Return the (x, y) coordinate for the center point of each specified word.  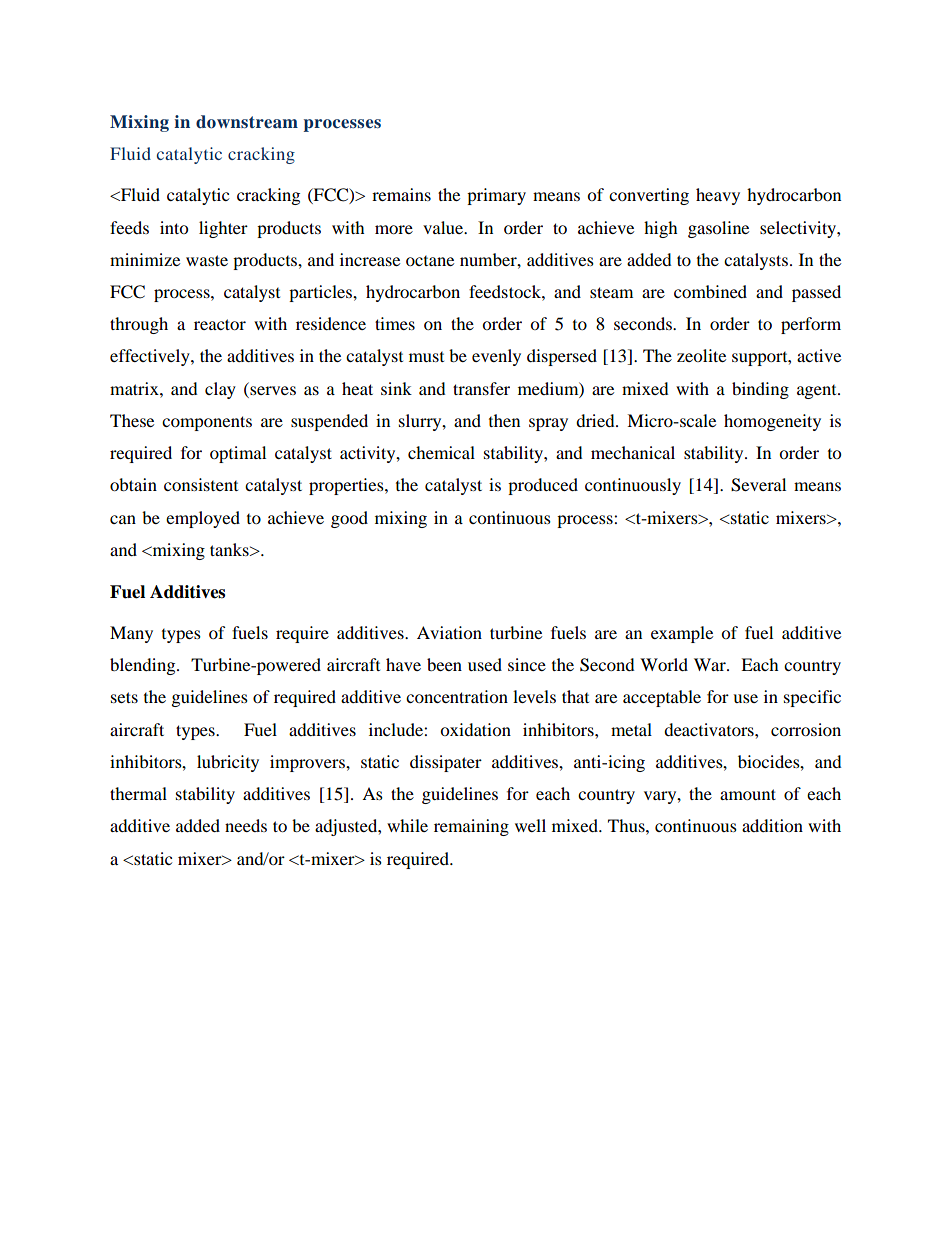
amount (748, 794)
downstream (247, 122)
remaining (471, 827)
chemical (441, 452)
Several (758, 485)
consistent (201, 484)
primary (496, 196)
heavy (718, 196)
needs (246, 825)
